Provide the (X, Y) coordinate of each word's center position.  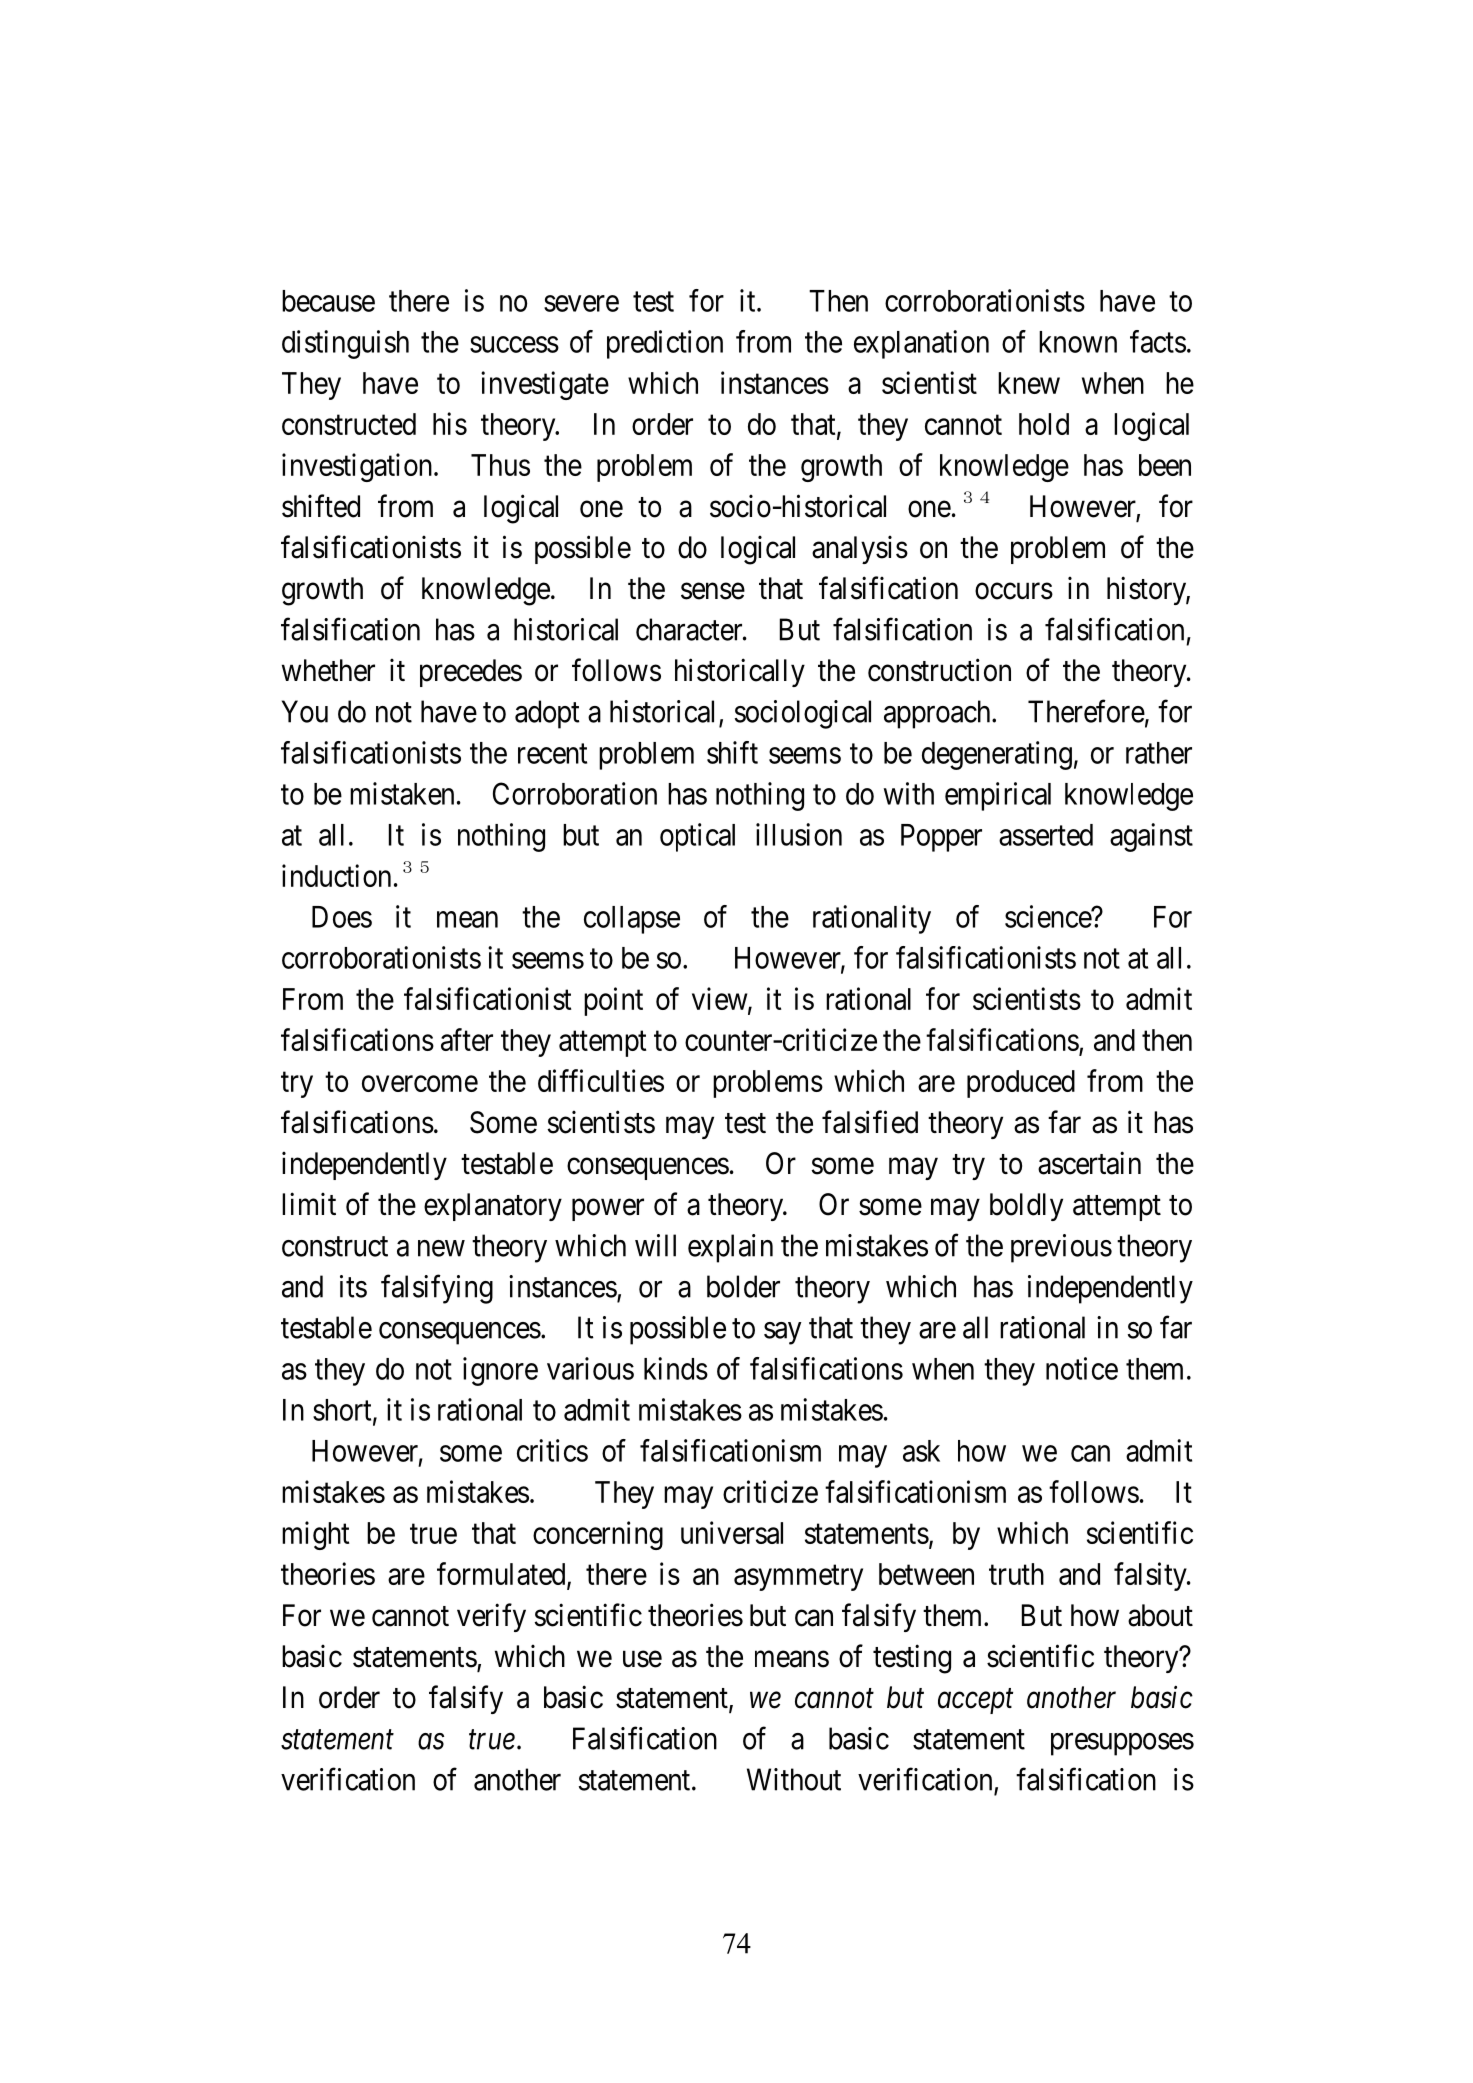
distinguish (345, 344)
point (613, 1001)
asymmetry (798, 1578)
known (1078, 342)
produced (1021, 1084)
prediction (665, 344)
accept (975, 1701)
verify (491, 1617)
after (467, 1039)
